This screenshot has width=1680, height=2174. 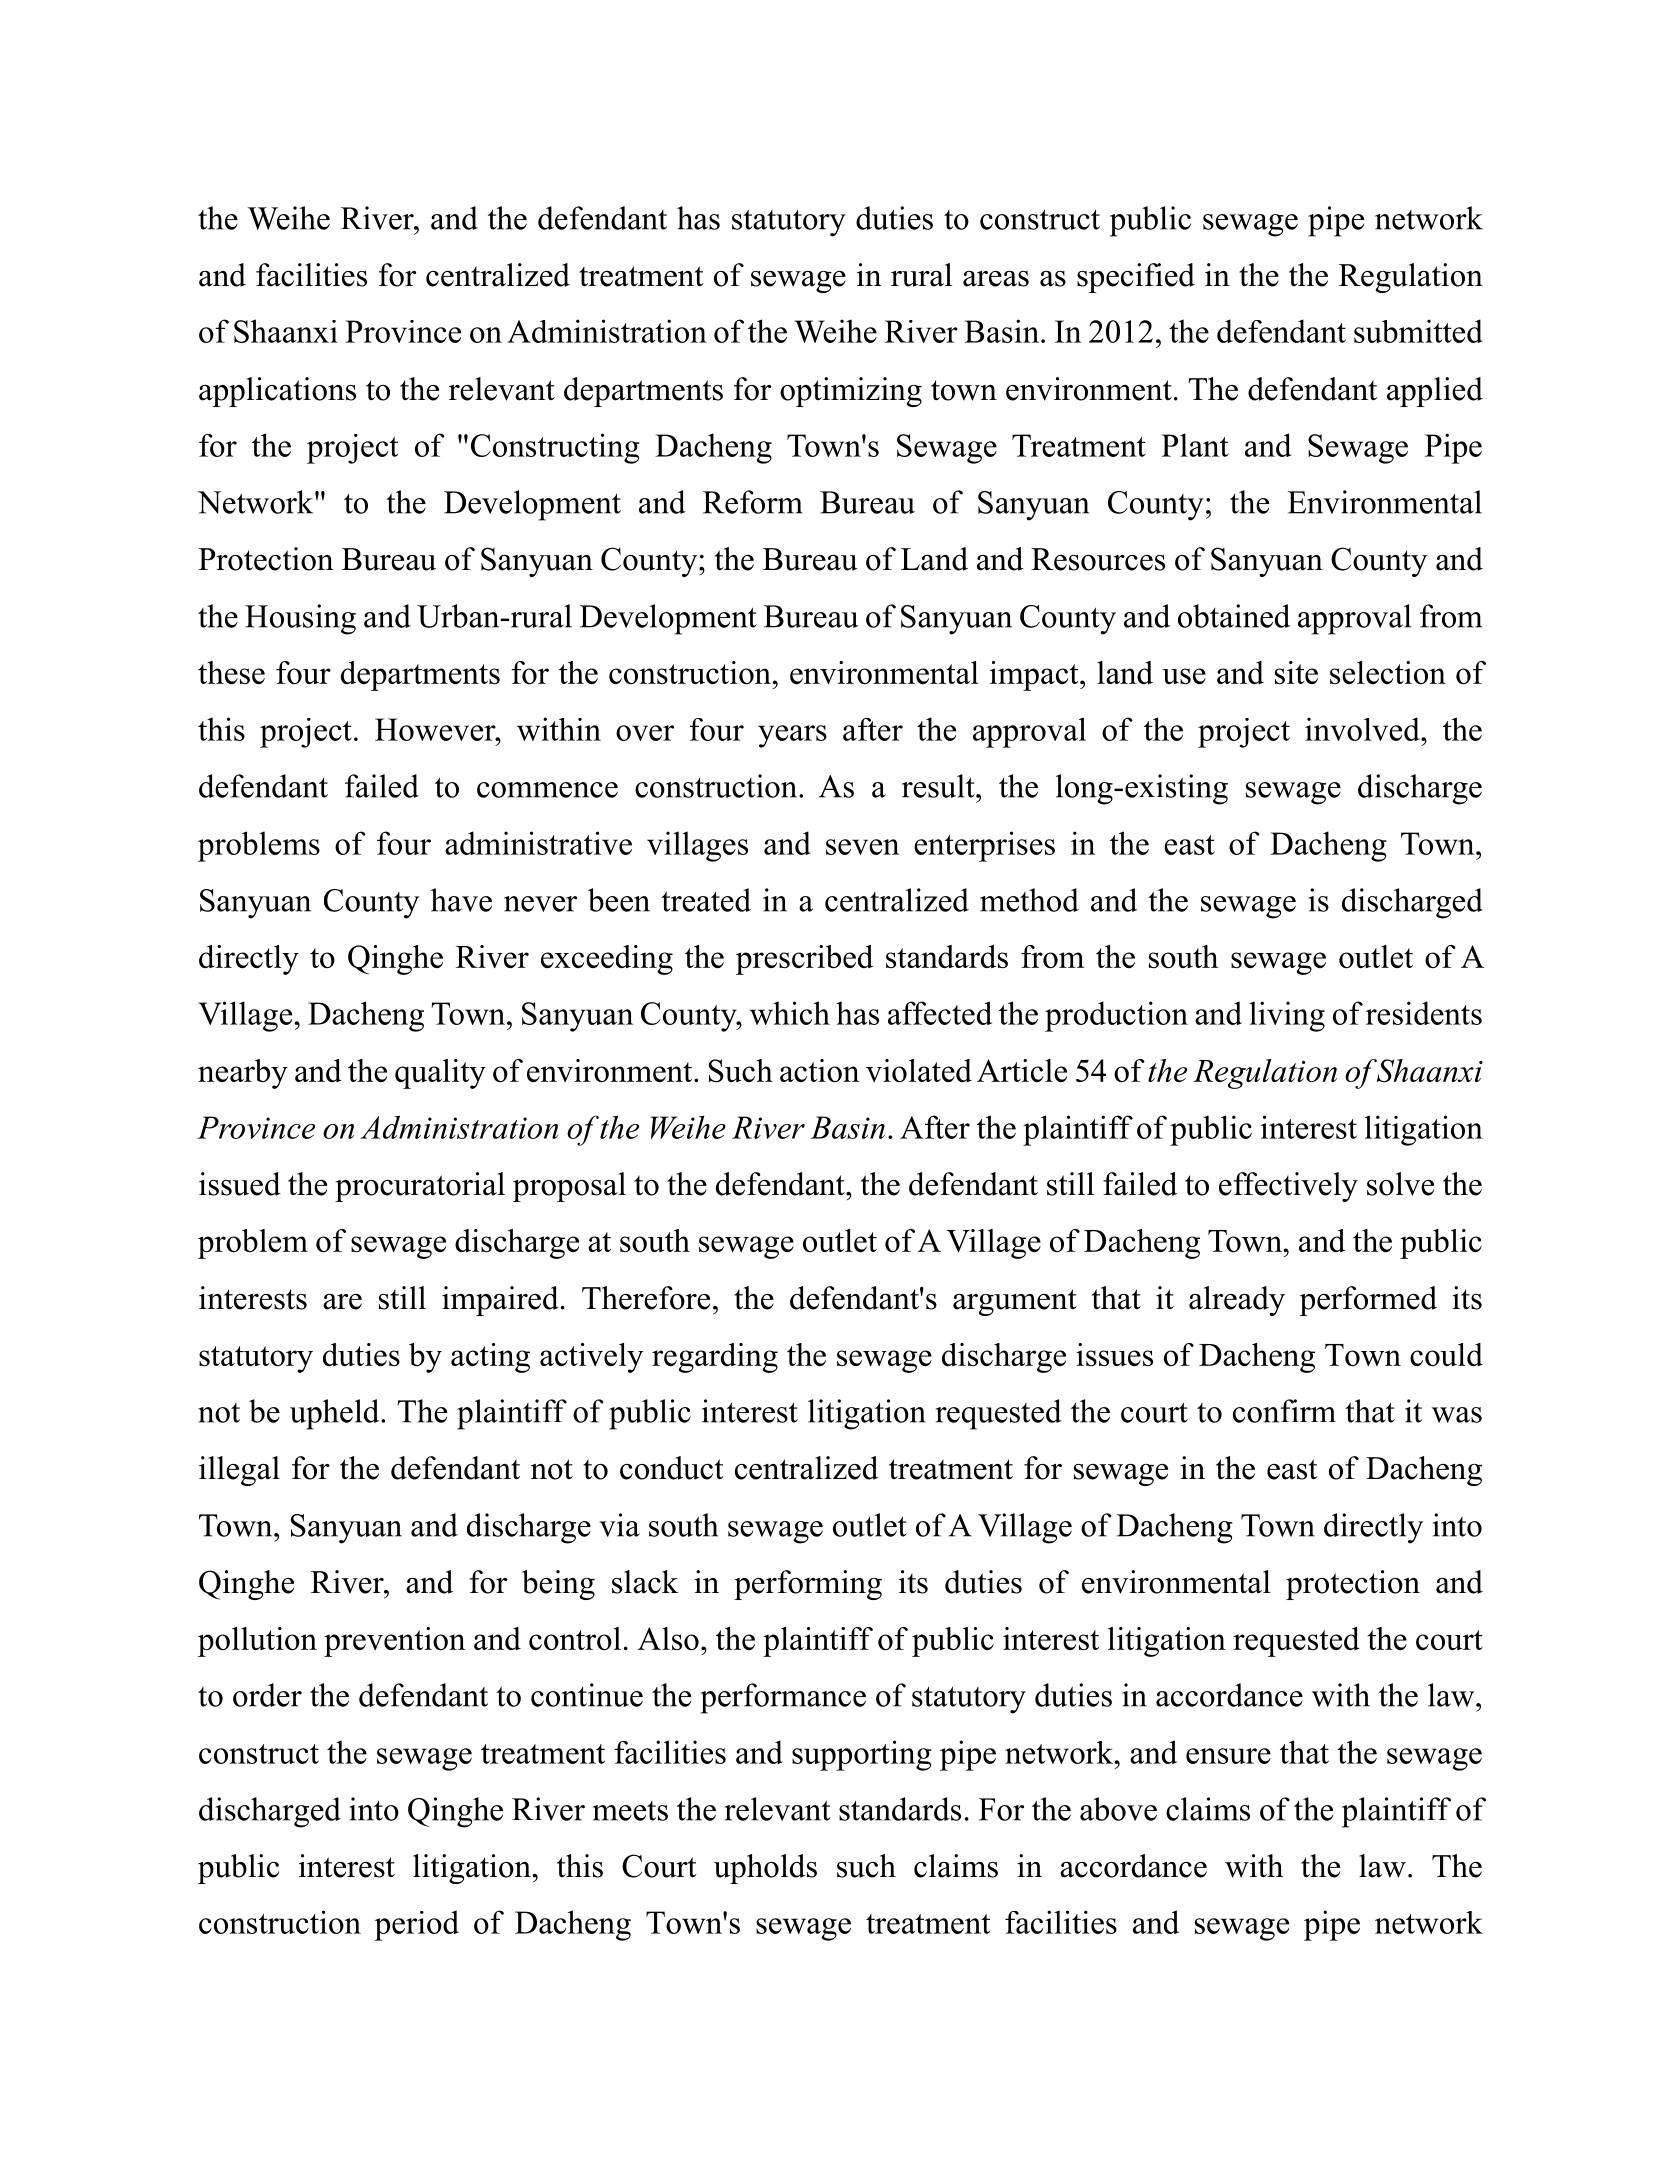 What do you see at coordinates (1228, 1756) in the screenshot?
I see `ensure` at bounding box center [1228, 1756].
